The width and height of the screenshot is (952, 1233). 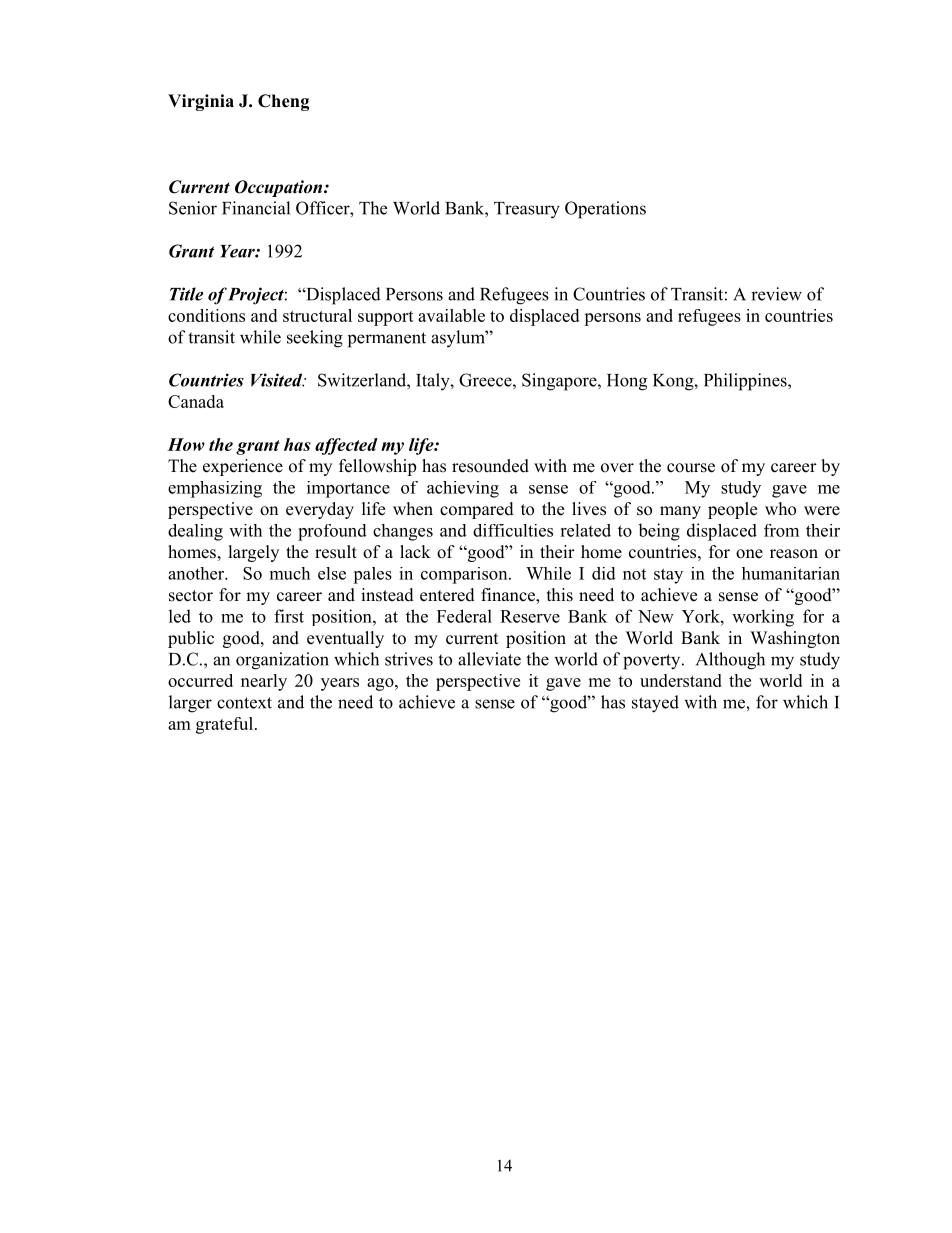 I want to click on Philippines, so click(x=746, y=382).
